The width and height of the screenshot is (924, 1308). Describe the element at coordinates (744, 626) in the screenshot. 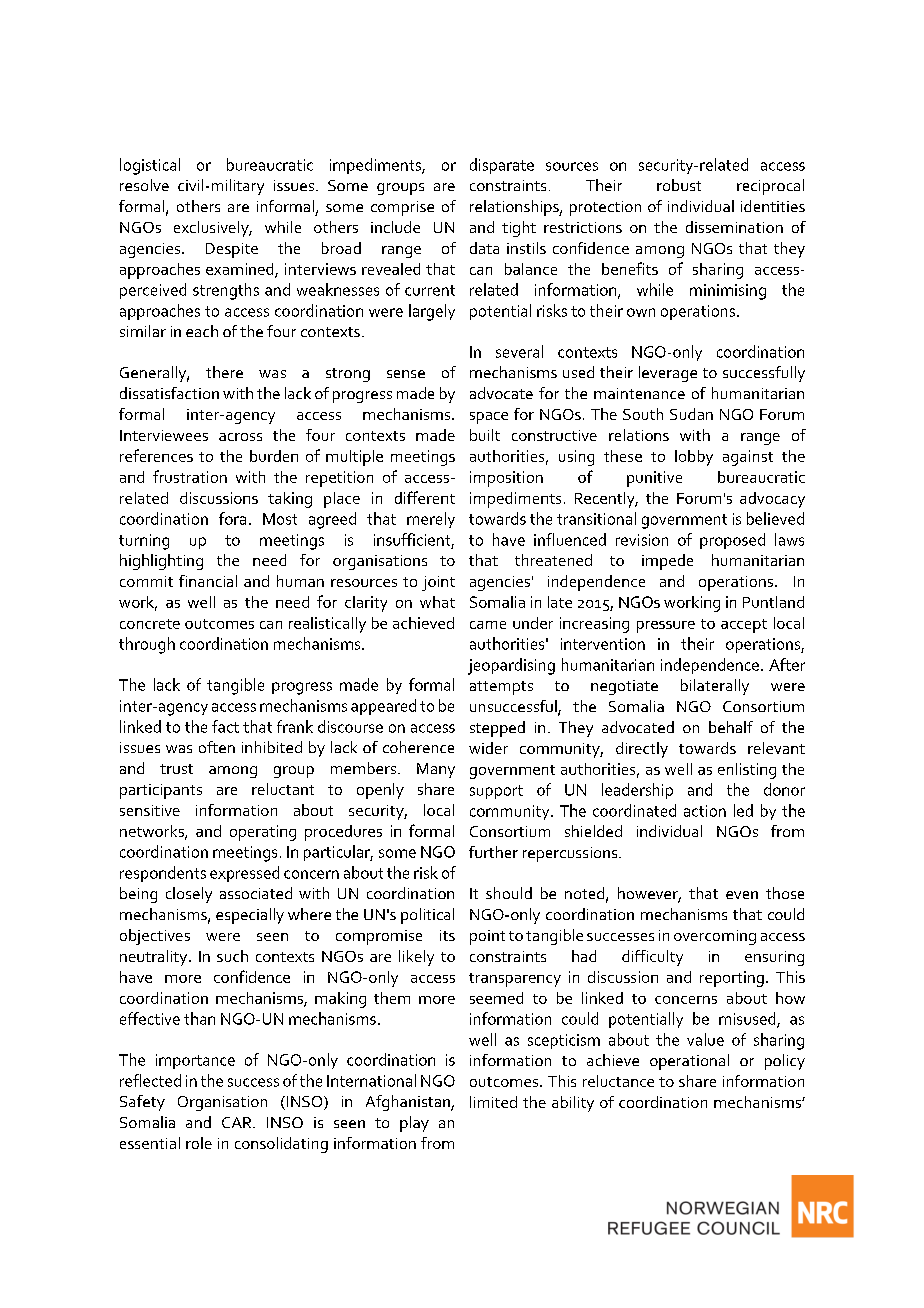

I see `accept` at that location.
